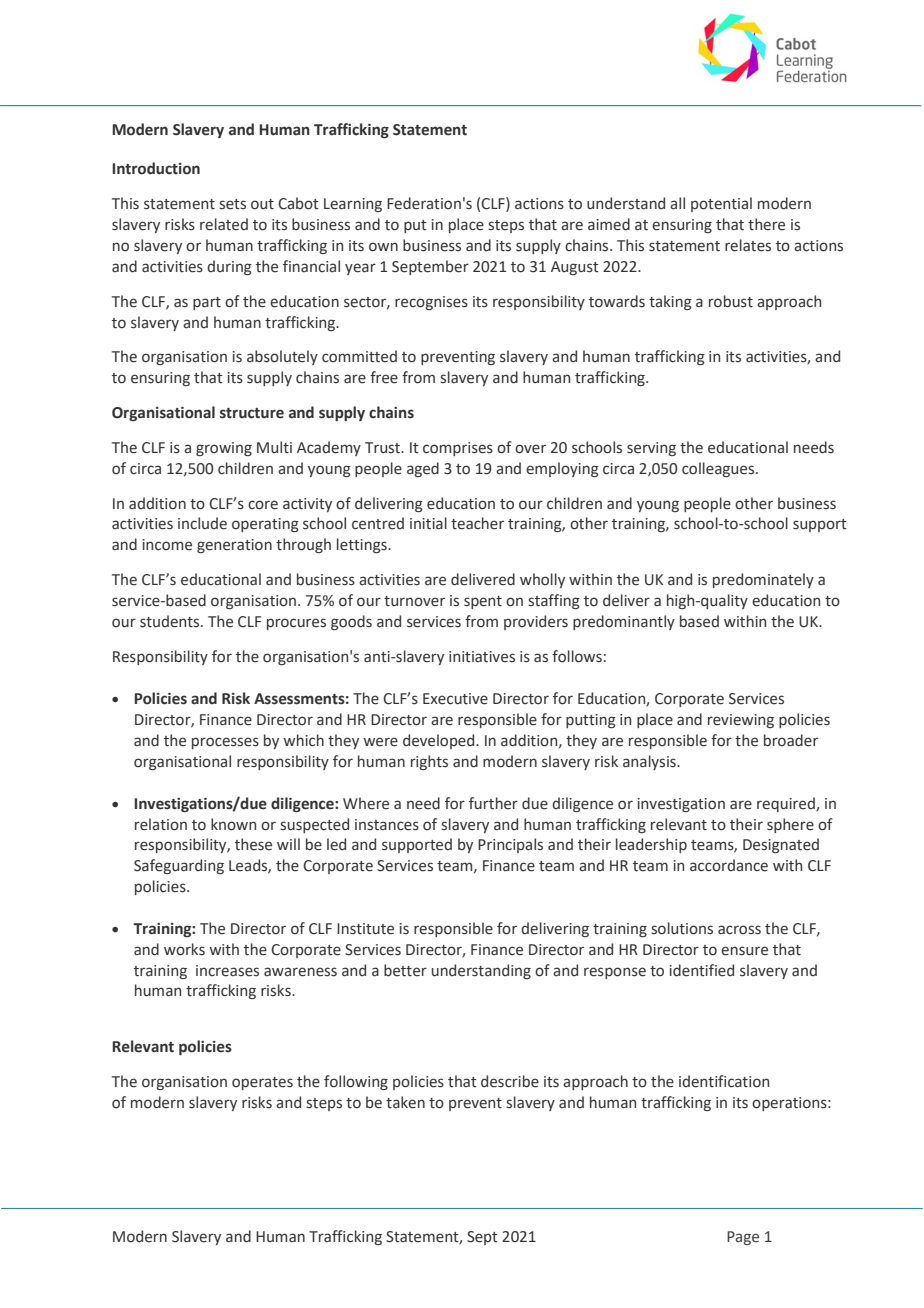 The image size is (924, 1308). I want to click on Executive, so click(455, 699).
